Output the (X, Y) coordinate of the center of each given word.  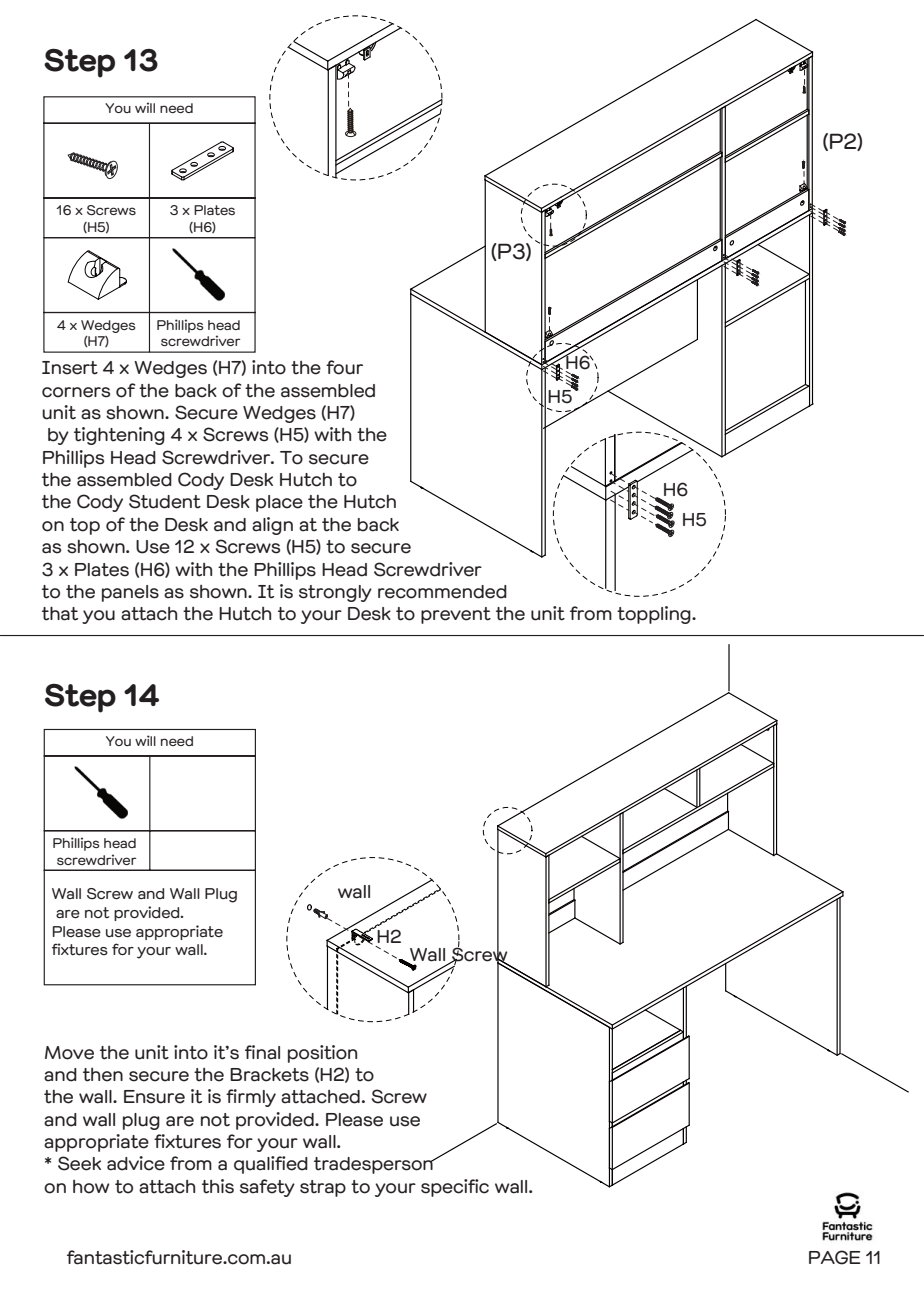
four (344, 367)
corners (76, 392)
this (218, 1186)
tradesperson (374, 1165)
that (60, 613)
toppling (655, 615)
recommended (442, 592)
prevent (456, 615)
